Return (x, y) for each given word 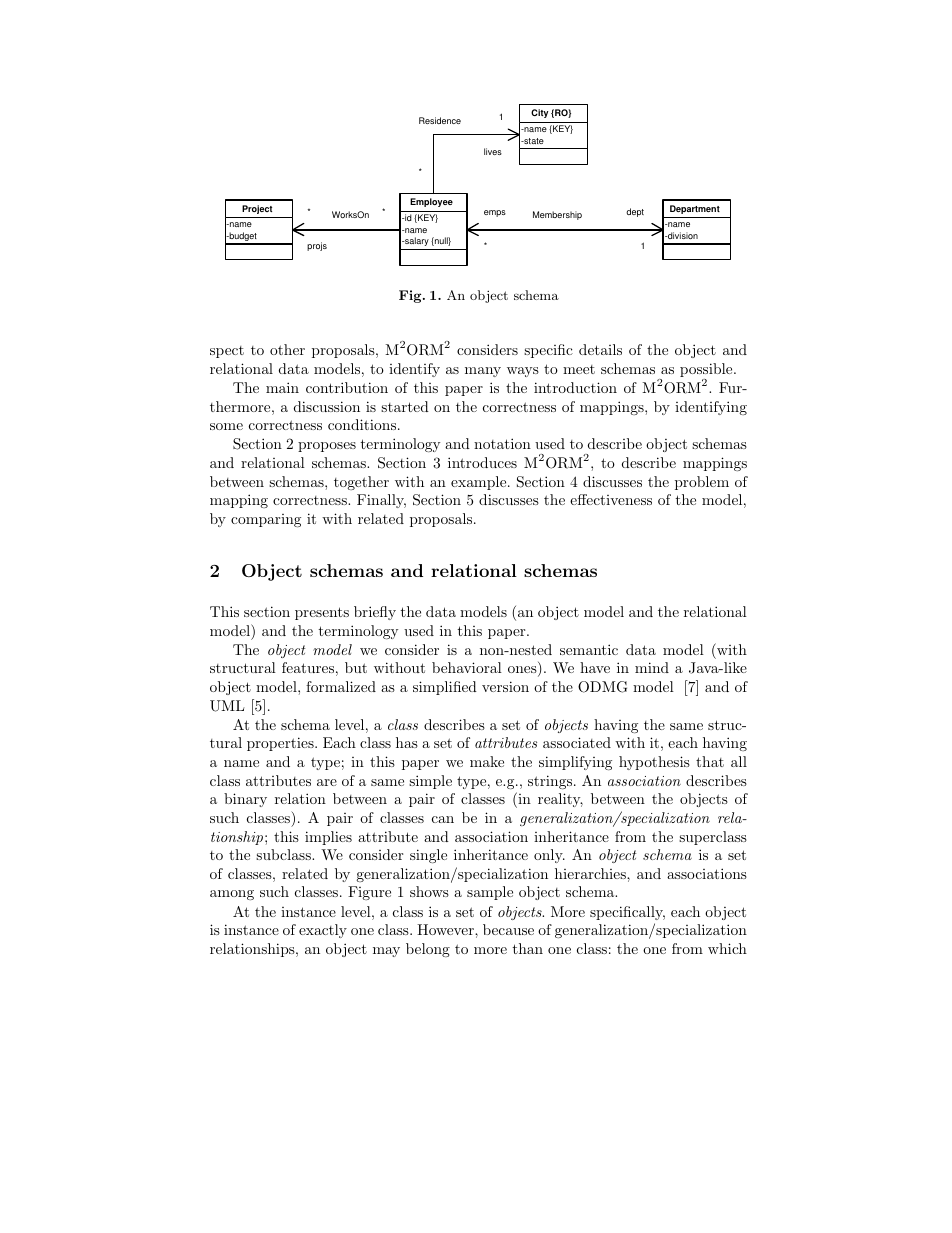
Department (695, 209)
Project (257, 209)
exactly (323, 931)
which (727, 948)
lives (493, 151)
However (446, 929)
